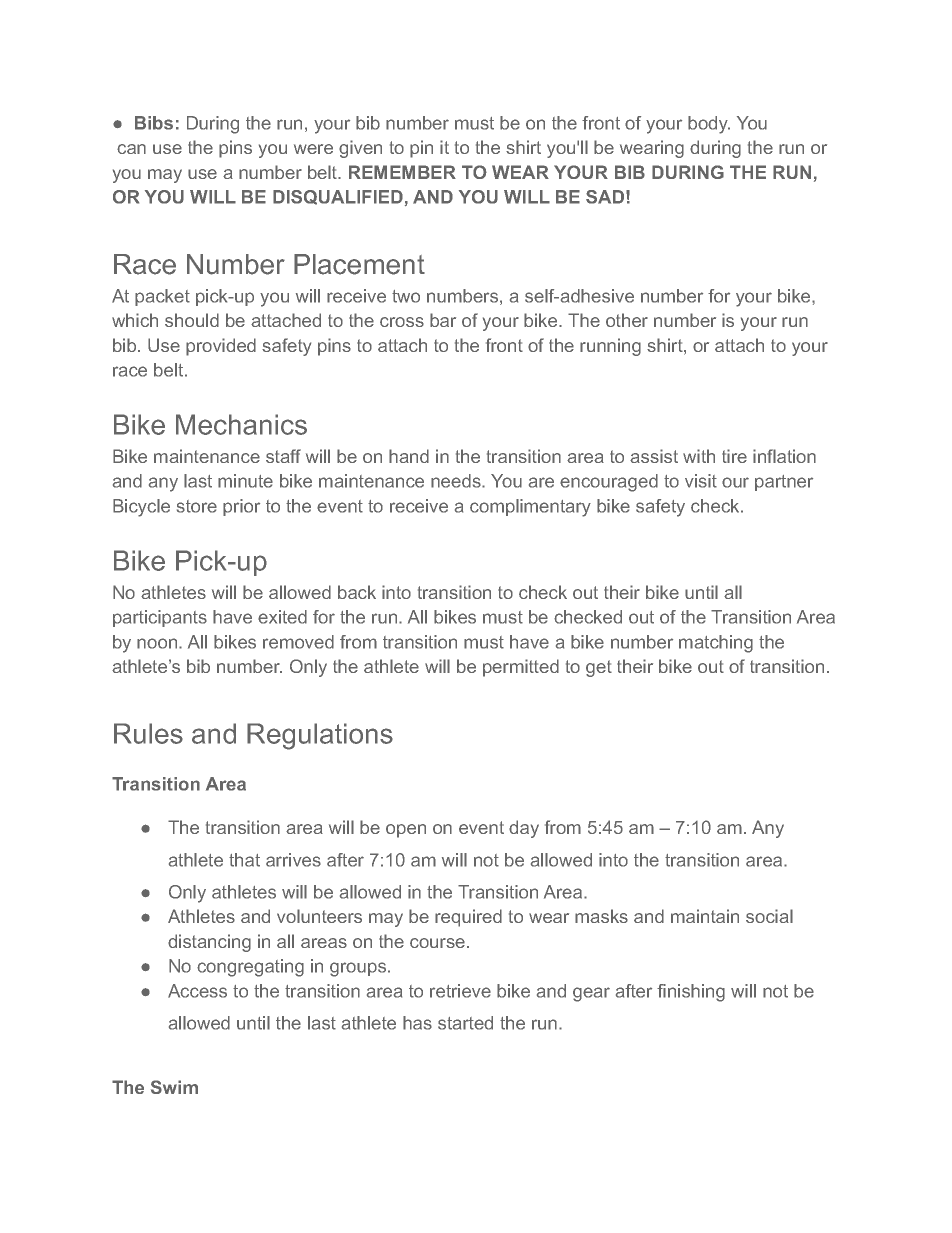 Image resolution: width=952 pixels, height=1233 pixels. Describe the element at coordinates (709, 125) in the page. I see `body` at that location.
